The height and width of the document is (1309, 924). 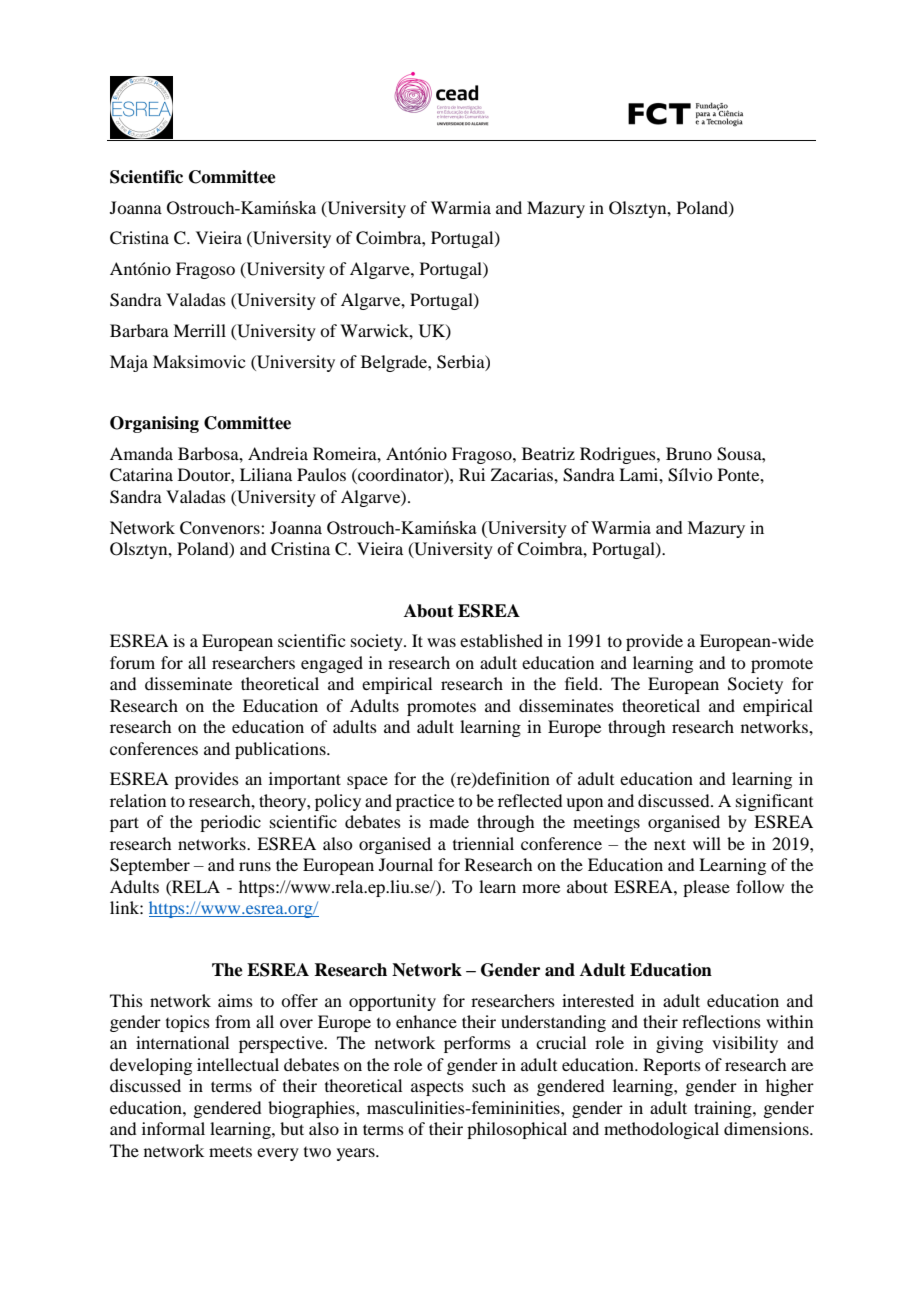 I want to click on Journal, so click(x=406, y=864).
